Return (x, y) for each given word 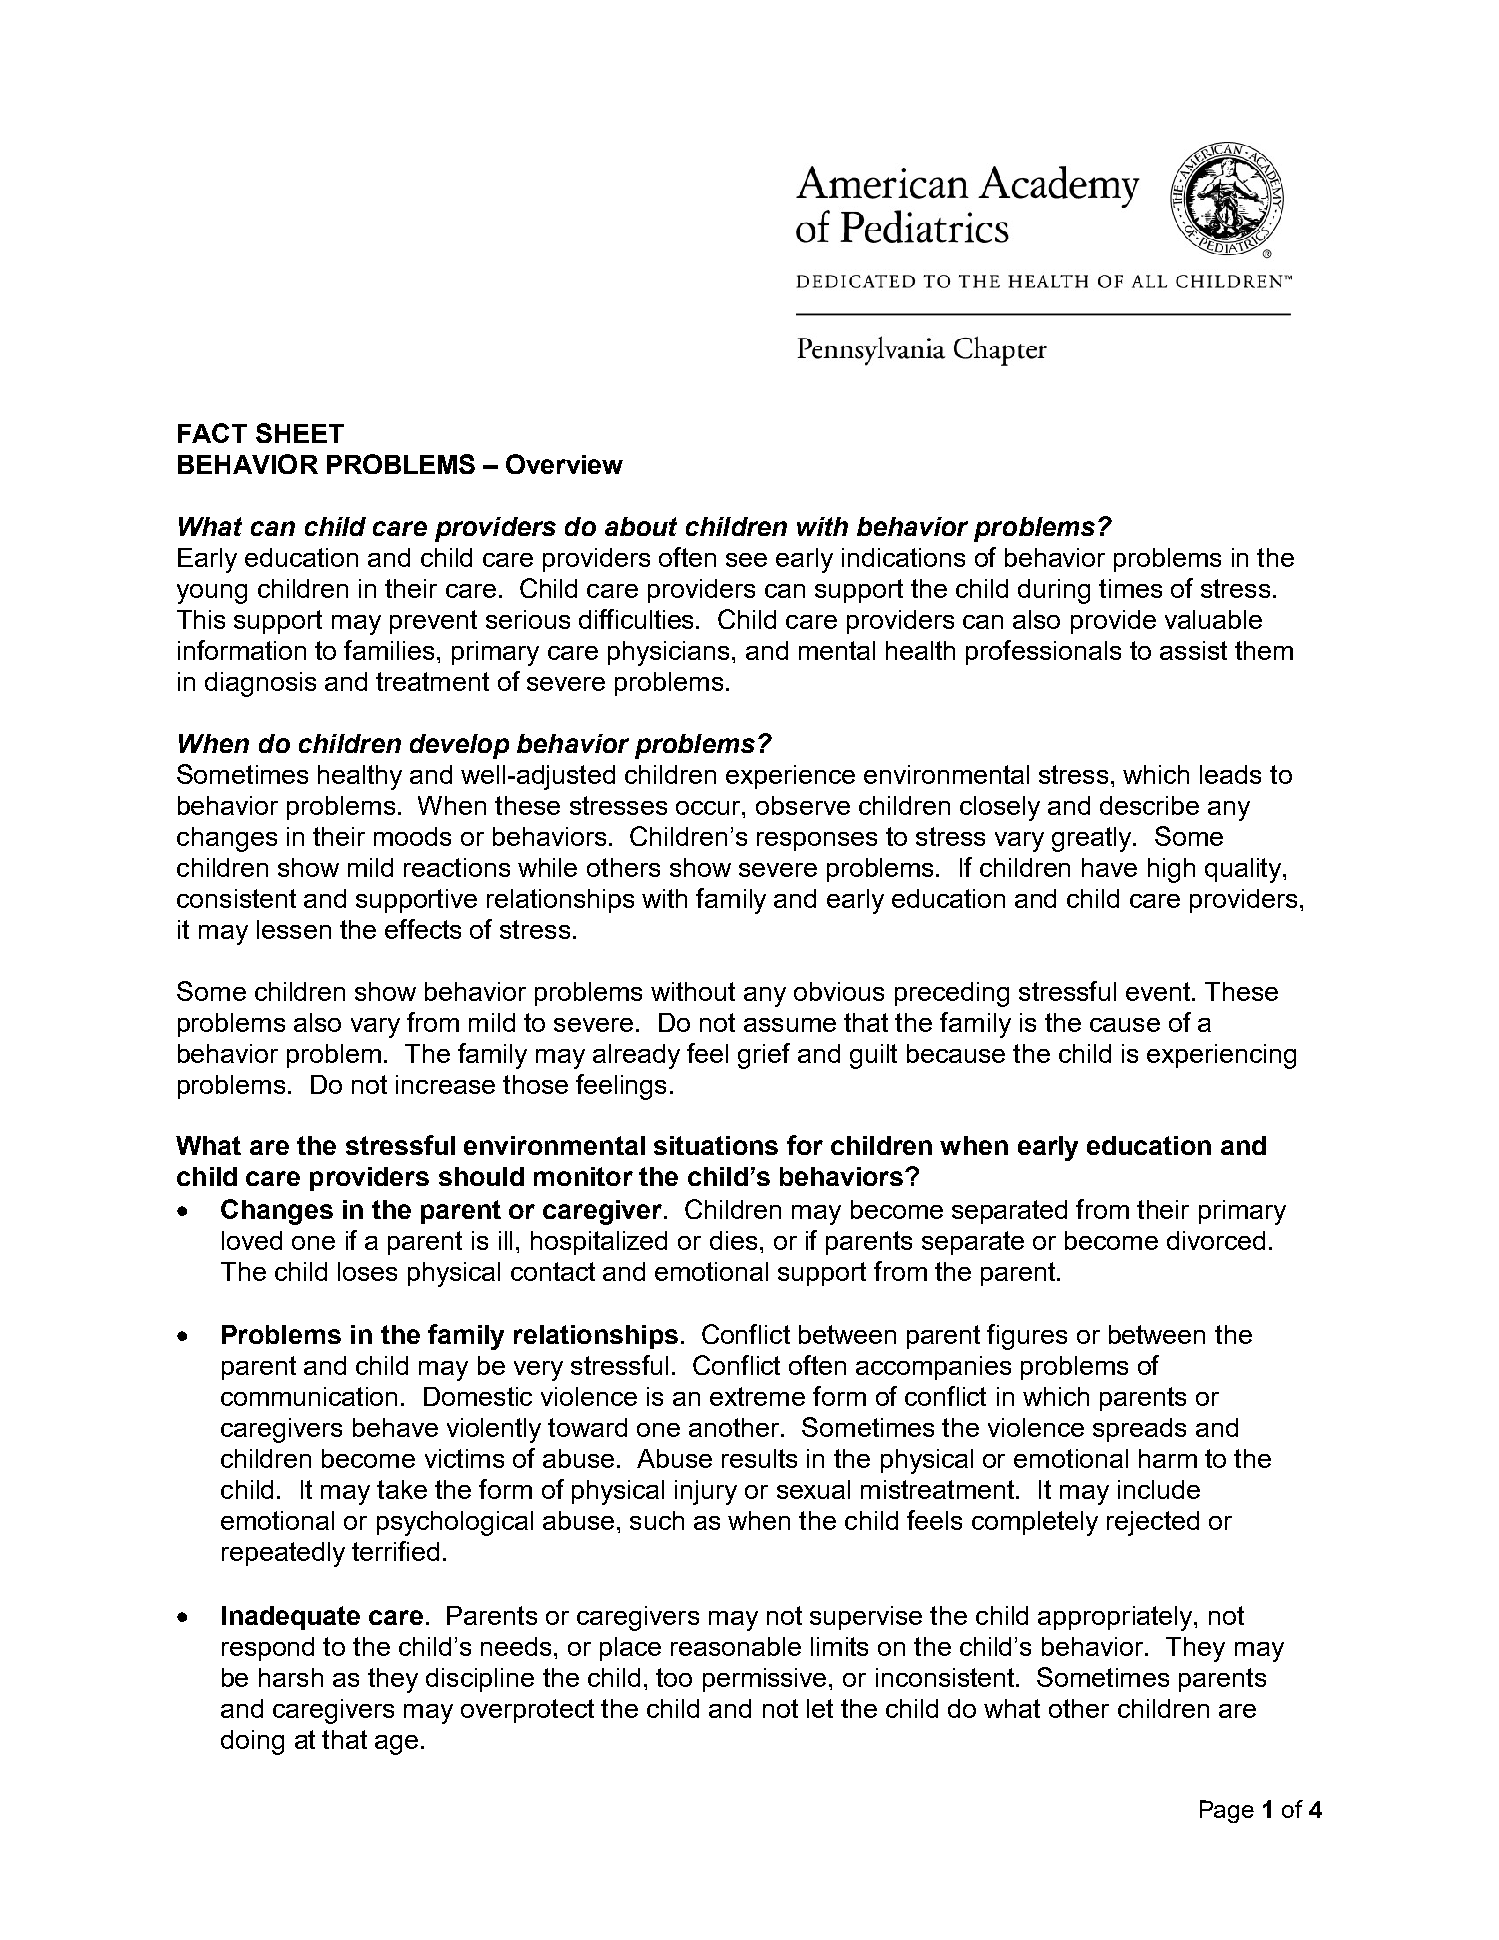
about (641, 526)
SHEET (300, 433)
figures (1027, 1337)
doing (252, 1742)
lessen (294, 929)
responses (817, 841)
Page (1227, 1811)
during (1054, 591)
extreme (757, 1396)
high (1171, 870)
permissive (764, 1680)
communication (309, 1396)
